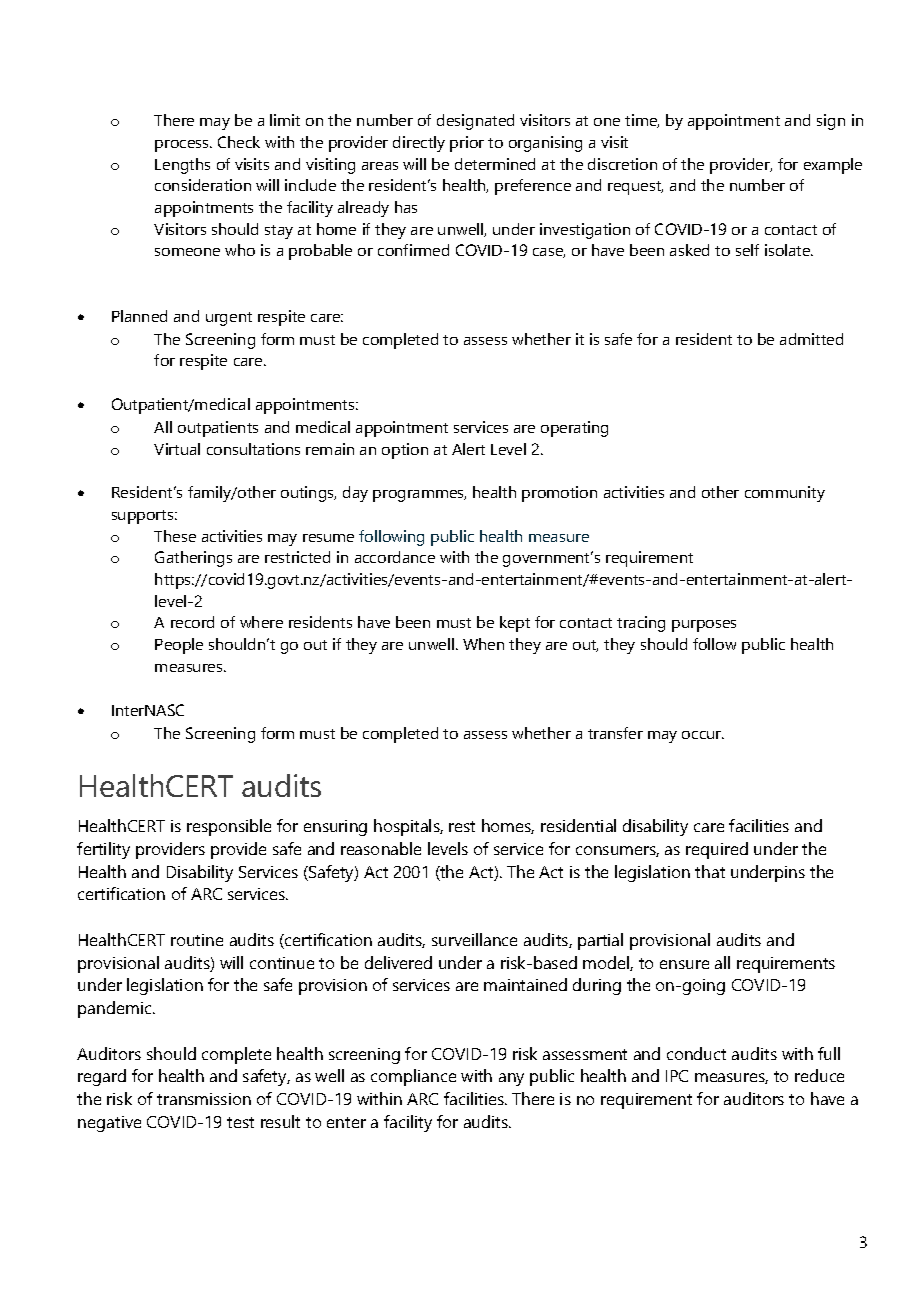 Image resolution: width=924 pixels, height=1307 pixels. What do you see at coordinates (467, 144) in the screenshot?
I see `prior` at bounding box center [467, 144].
